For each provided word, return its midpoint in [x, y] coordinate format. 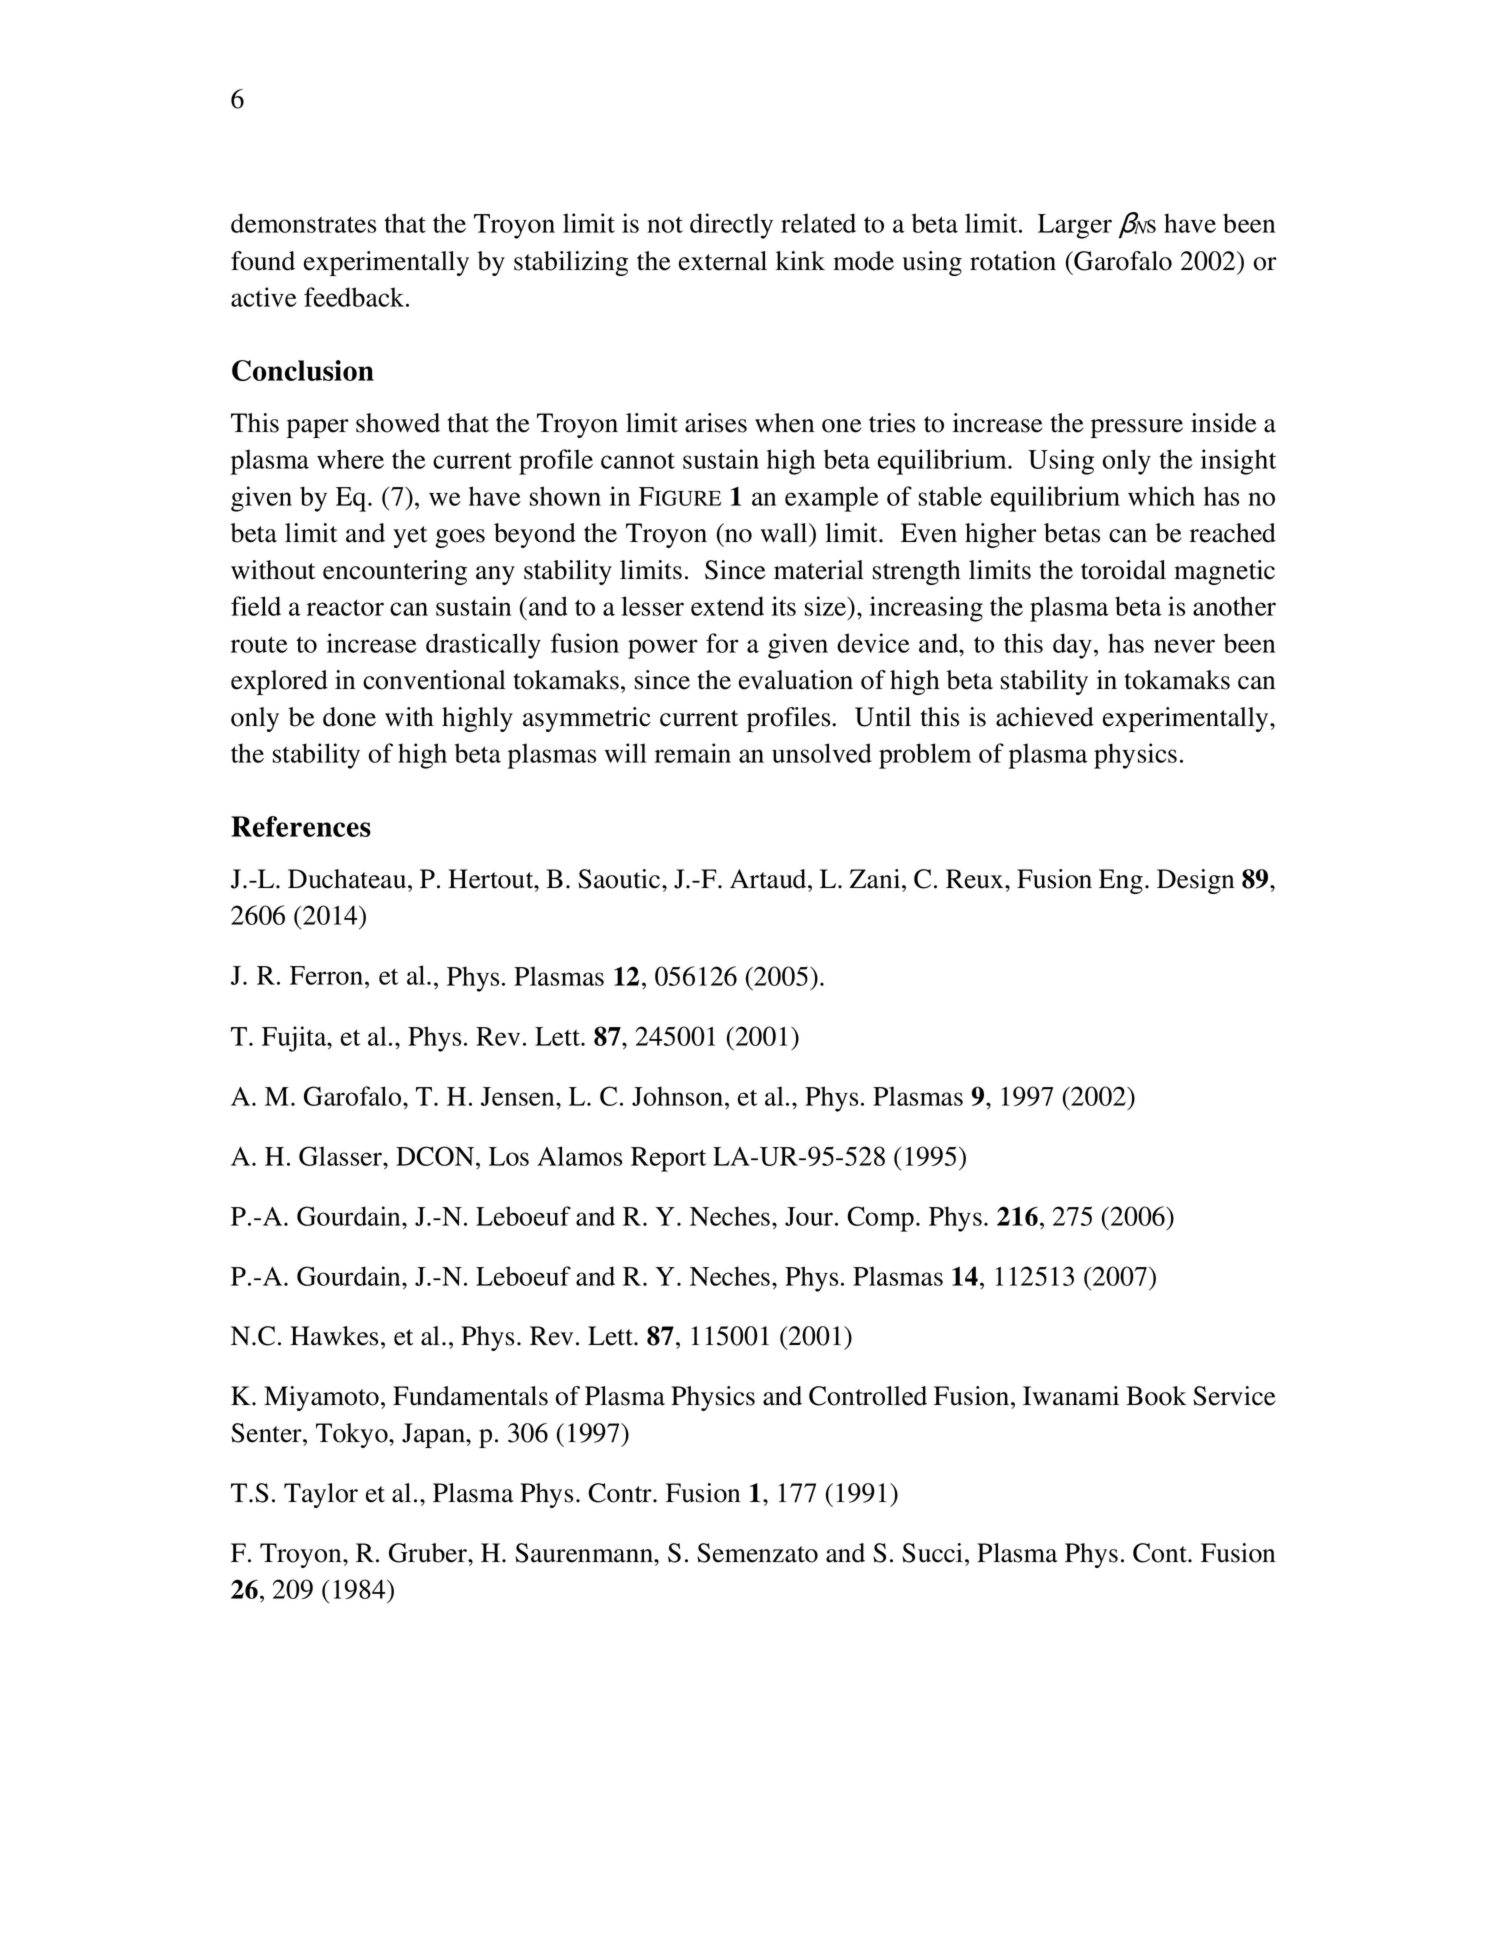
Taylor [321, 1495]
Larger [1075, 226]
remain [693, 753]
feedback [355, 297]
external [723, 261]
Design [1196, 881]
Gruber [429, 1553]
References [301, 826]
